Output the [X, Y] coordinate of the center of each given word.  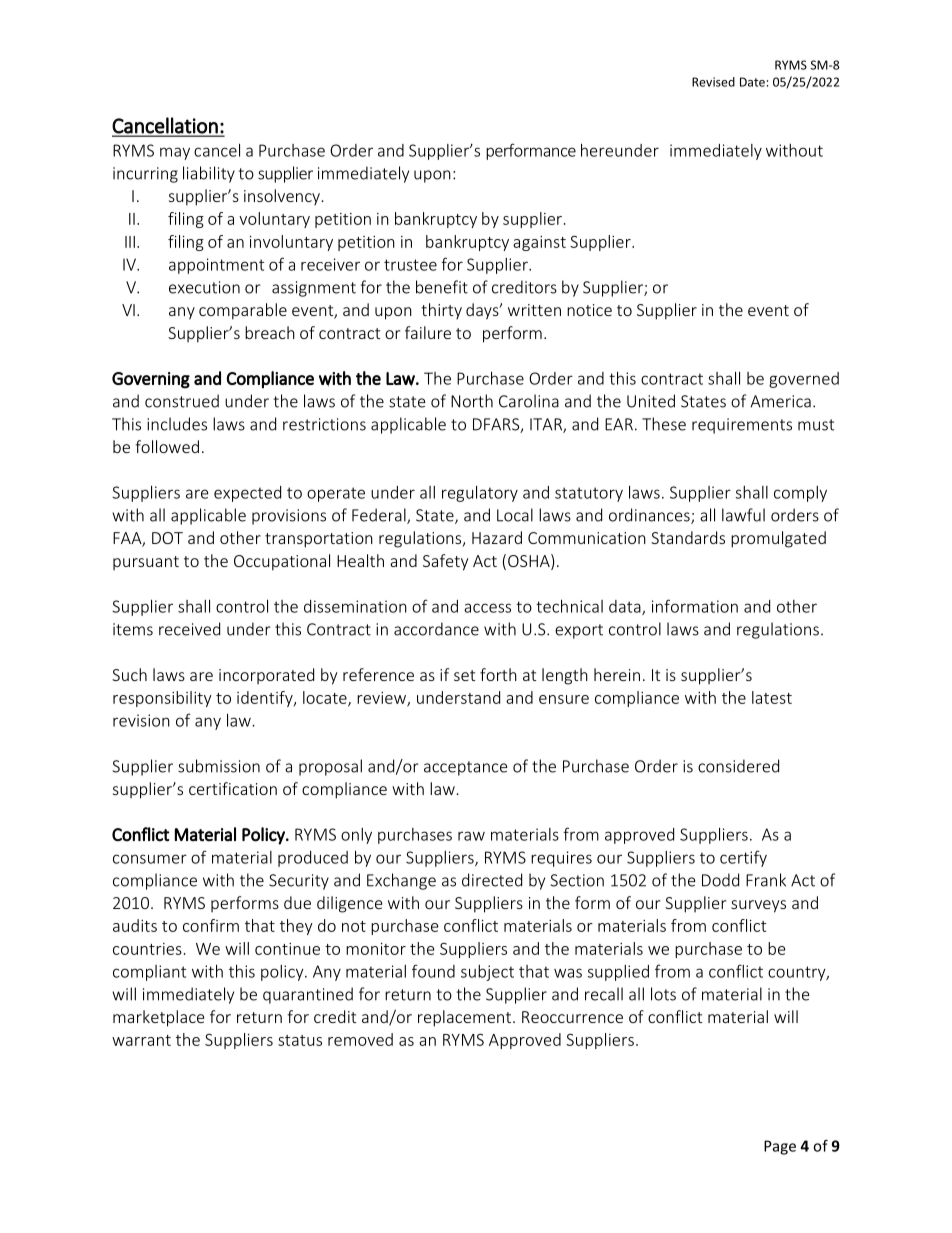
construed [182, 401]
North [472, 401]
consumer [150, 859]
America [781, 401]
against [539, 243]
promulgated [778, 539]
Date [752, 82]
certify [743, 858]
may [175, 153]
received [189, 629]
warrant [141, 1040]
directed [492, 880]
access [487, 608]
